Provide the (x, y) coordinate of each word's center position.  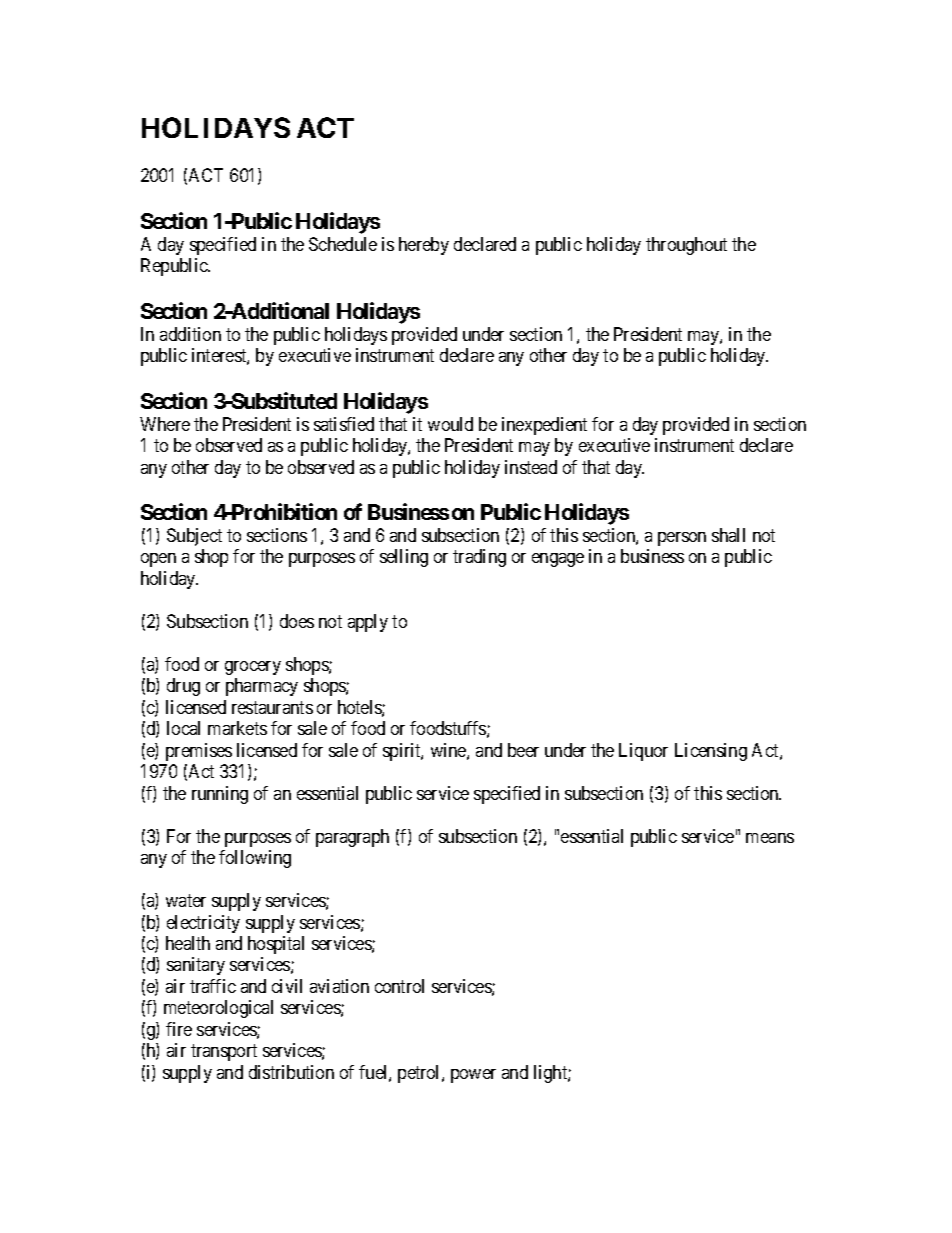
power (473, 1076)
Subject (194, 537)
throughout (686, 246)
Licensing (711, 752)
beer (523, 750)
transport (224, 1053)
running (220, 795)
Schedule (343, 244)
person (682, 539)
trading (479, 558)
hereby (424, 246)
